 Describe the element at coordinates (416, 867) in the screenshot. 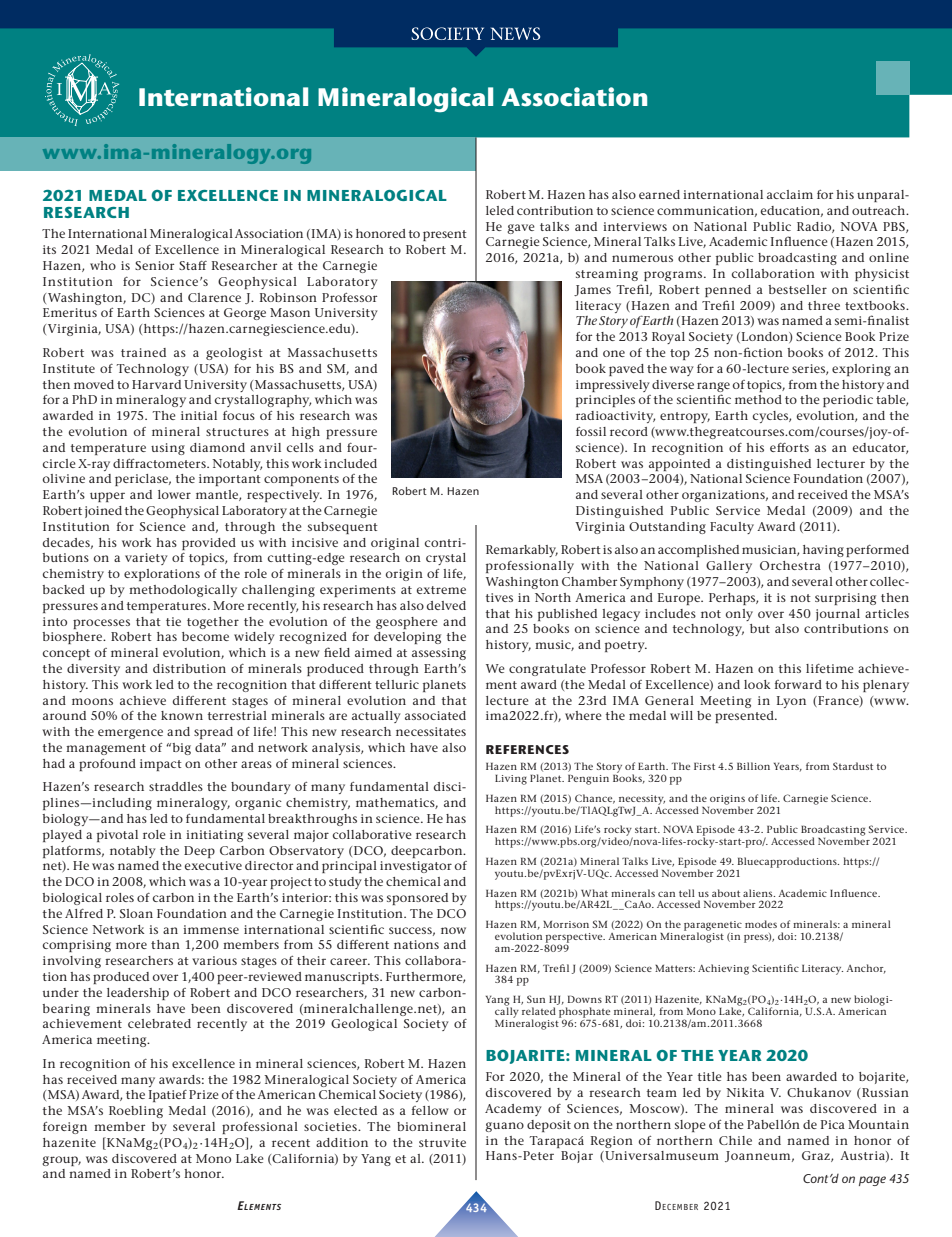

I see `investigator` at that location.
